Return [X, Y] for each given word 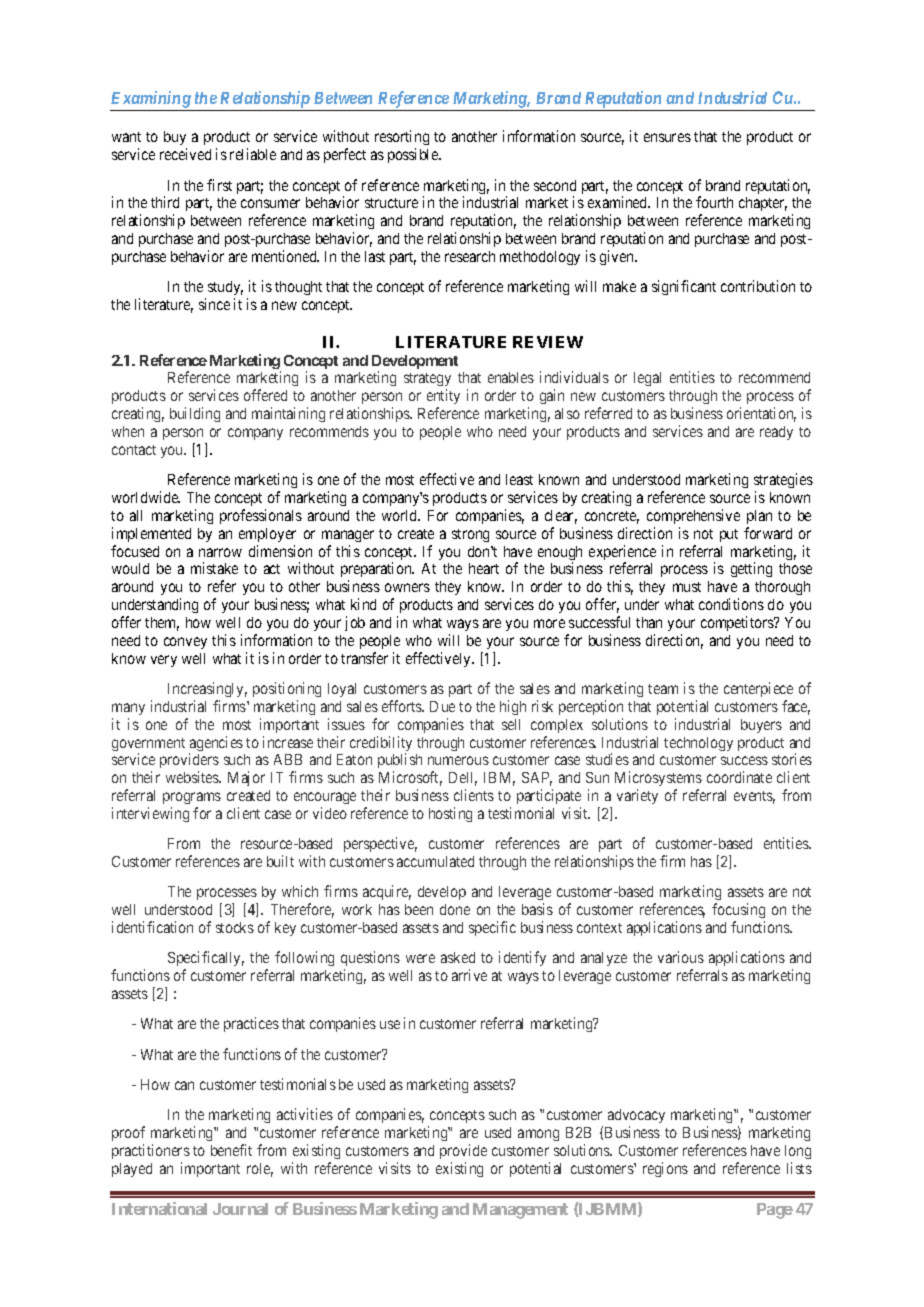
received [185, 154]
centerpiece [758, 689]
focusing [738, 912]
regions [665, 1169]
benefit [231, 1150]
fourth [714, 202]
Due [442, 706]
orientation [761, 414]
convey [185, 643]
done [455, 909]
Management [520, 1211]
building [195, 414]
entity [443, 398]
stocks [235, 927]
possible [414, 155]
